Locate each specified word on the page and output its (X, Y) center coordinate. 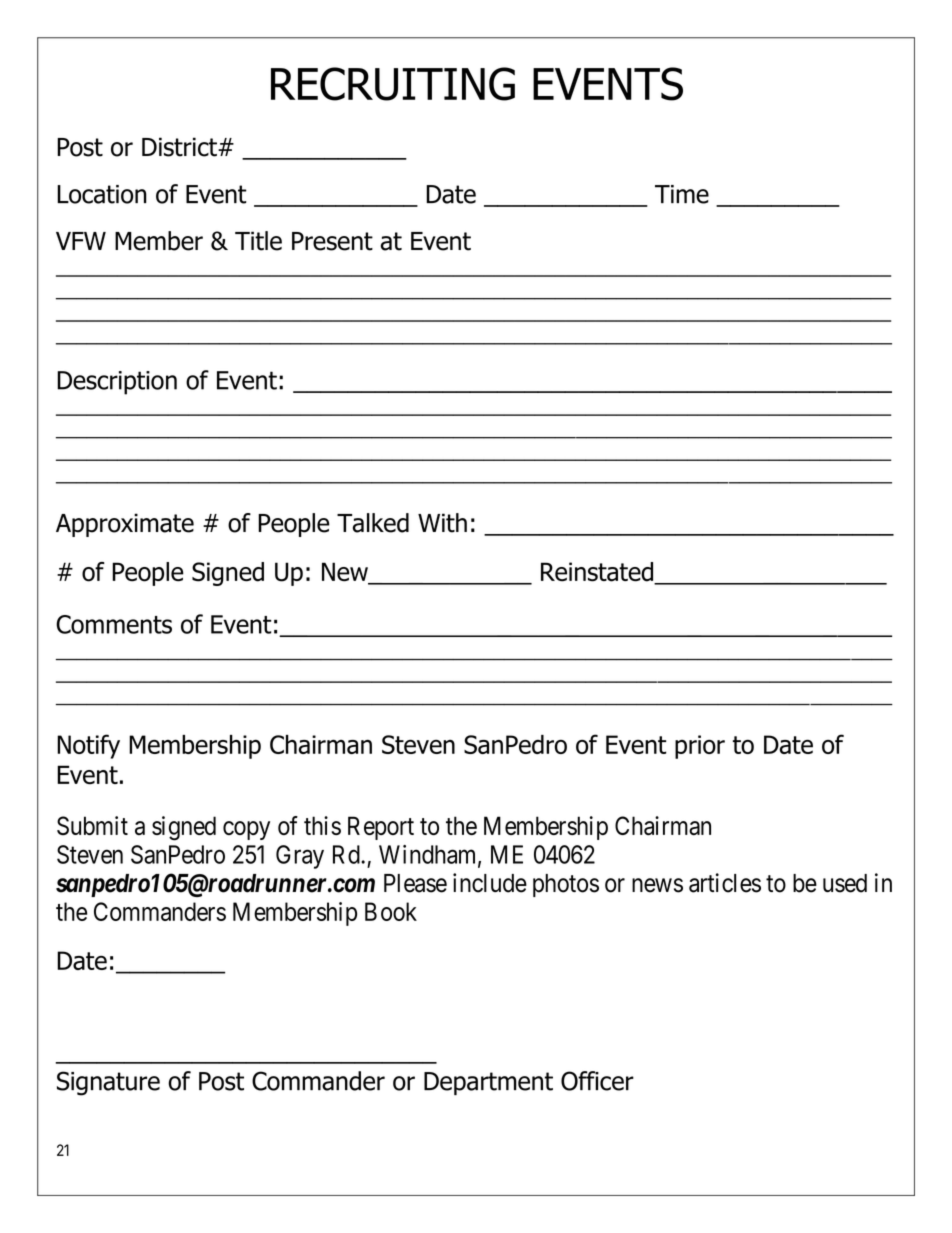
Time (682, 194)
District (180, 147)
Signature (108, 1083)
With (442, 523)
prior (700, 747)
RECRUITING (393, 84)
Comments (114, 624)
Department (488, 1083)
